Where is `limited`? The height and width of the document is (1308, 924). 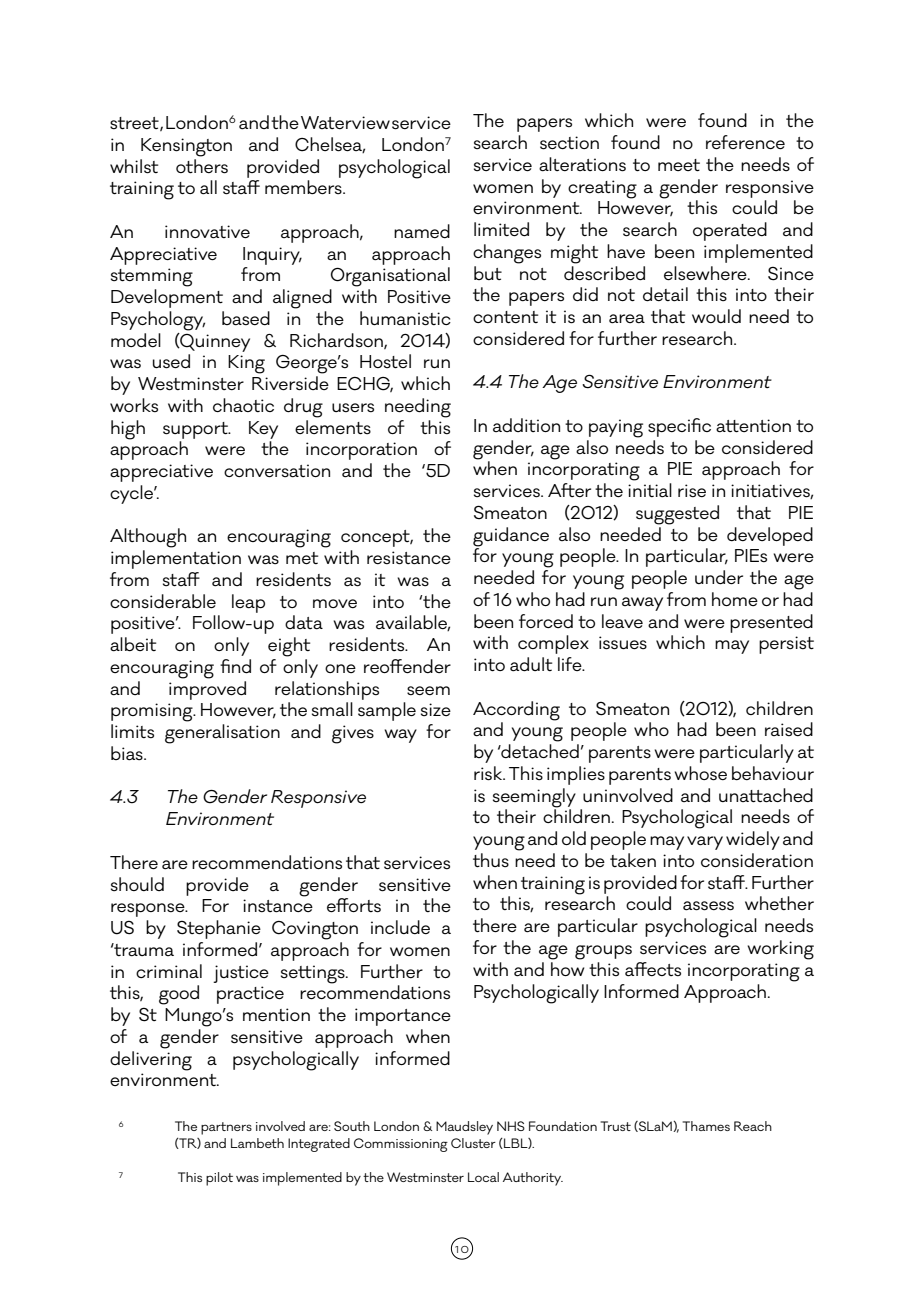 limited is located at coordinates (501, 229).
